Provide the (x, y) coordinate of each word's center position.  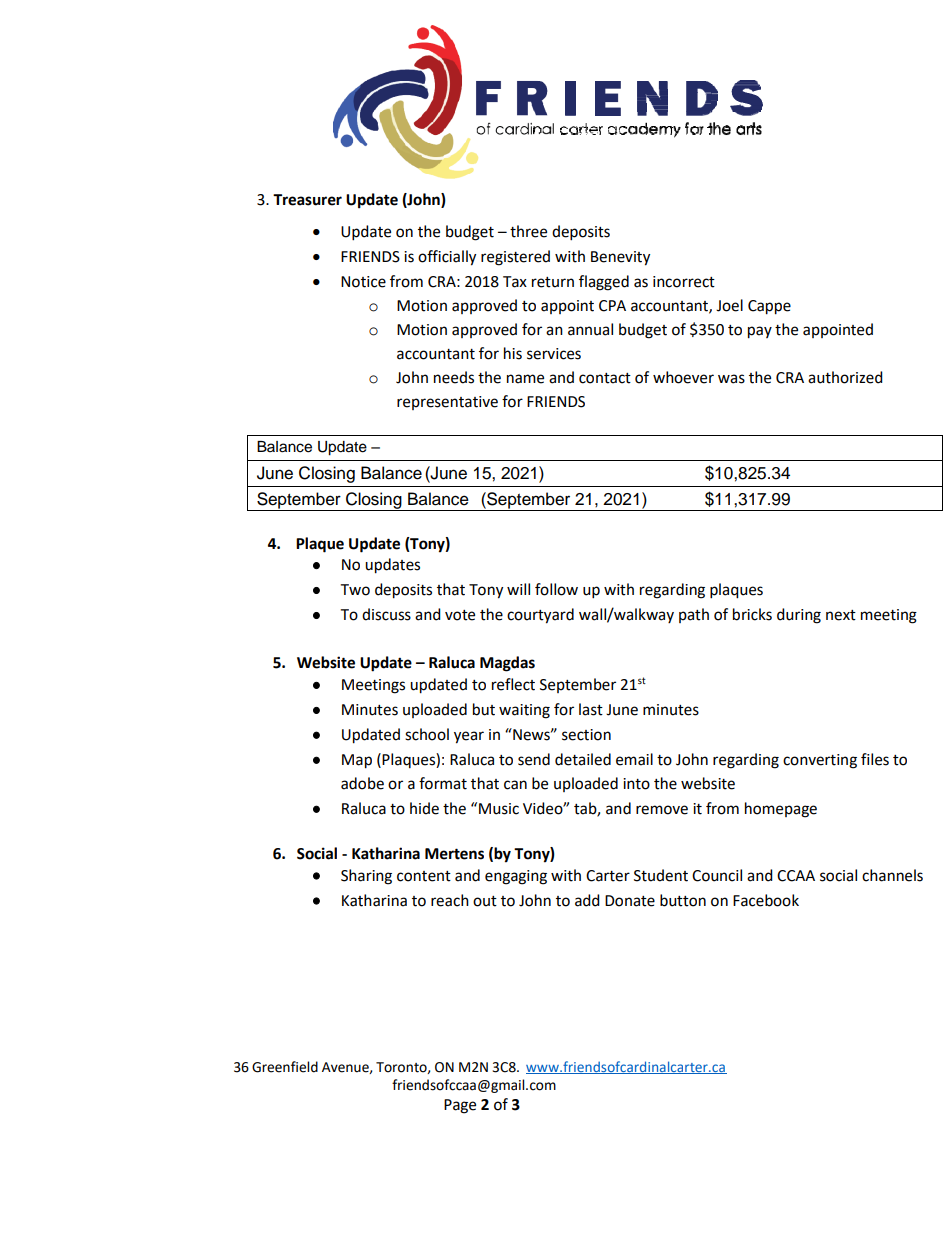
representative (447, 403)
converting (820, 761)
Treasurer (307, 200)
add (587, 900)
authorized (845, 377)
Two (355, 590)
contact (605, 378)
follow (556, 589)
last (591, 709)
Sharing (366, 877)
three (528, 231)
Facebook (766, 900)
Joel (729, 305)
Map (357, 761)
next (841, 615)
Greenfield (285, 1067)
